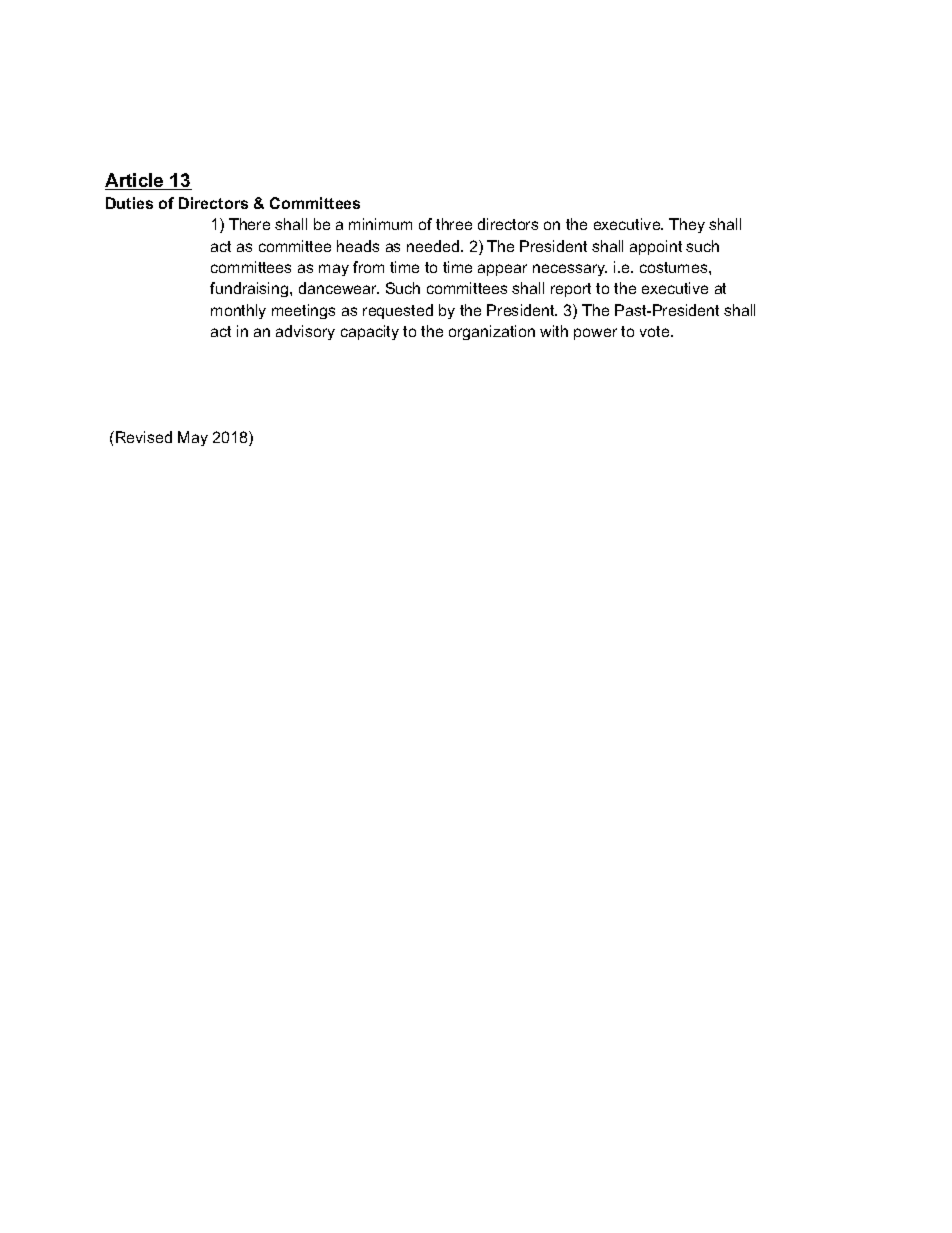  What do you see at coordinates (249, 224) in the screenshot?
I see `There` at bounding box center [249, 224].
